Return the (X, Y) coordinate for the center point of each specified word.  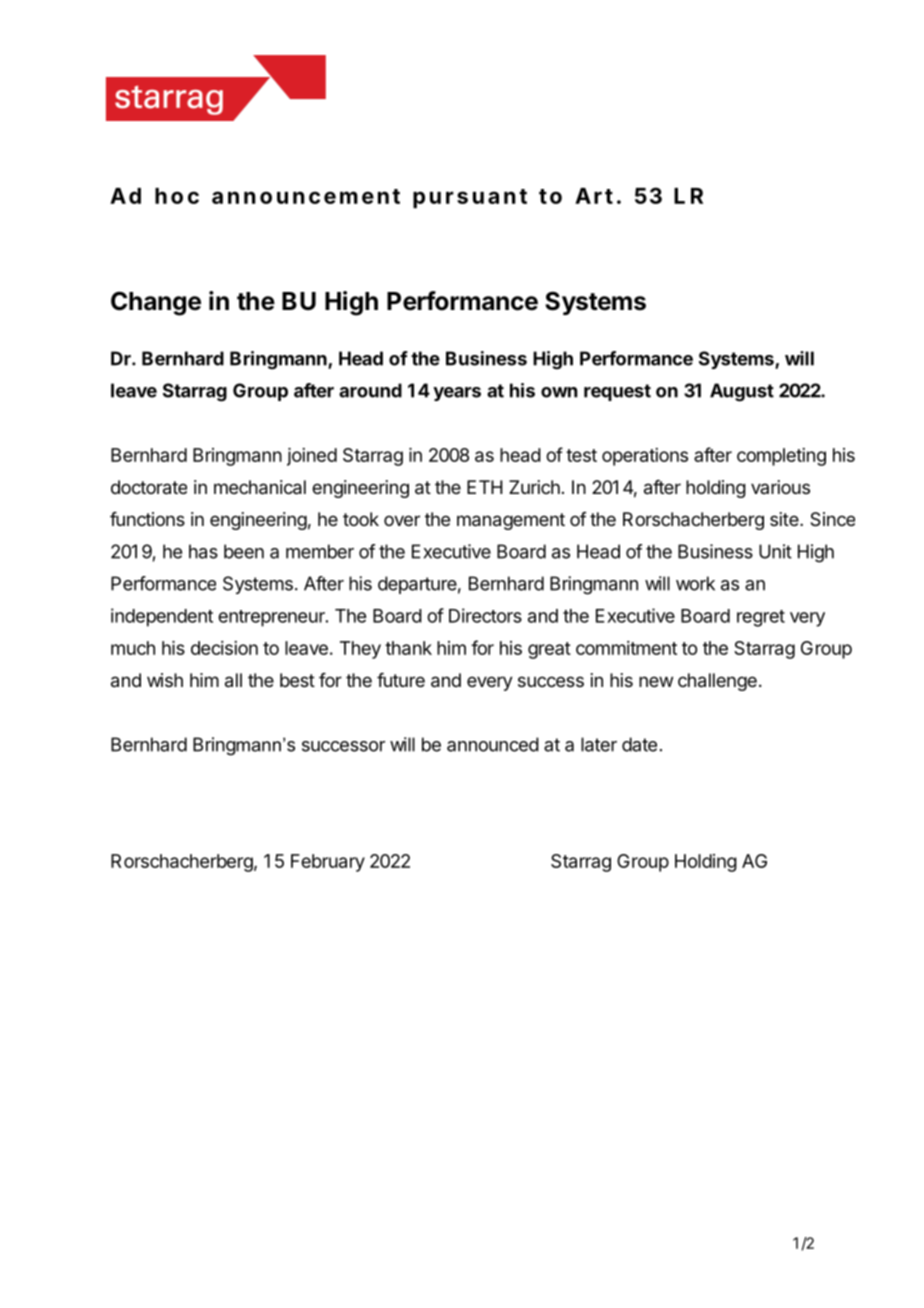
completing (781, 457)
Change (156, 303)
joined (312, 457)
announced (493, 744)
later (599, 744)
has (203, 551)
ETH (485, 487)
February (328, 863)
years (457, 394)
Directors (485, 615)
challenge (717, 682)
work (695, 583)
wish (165, 680)
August (742, 392)
